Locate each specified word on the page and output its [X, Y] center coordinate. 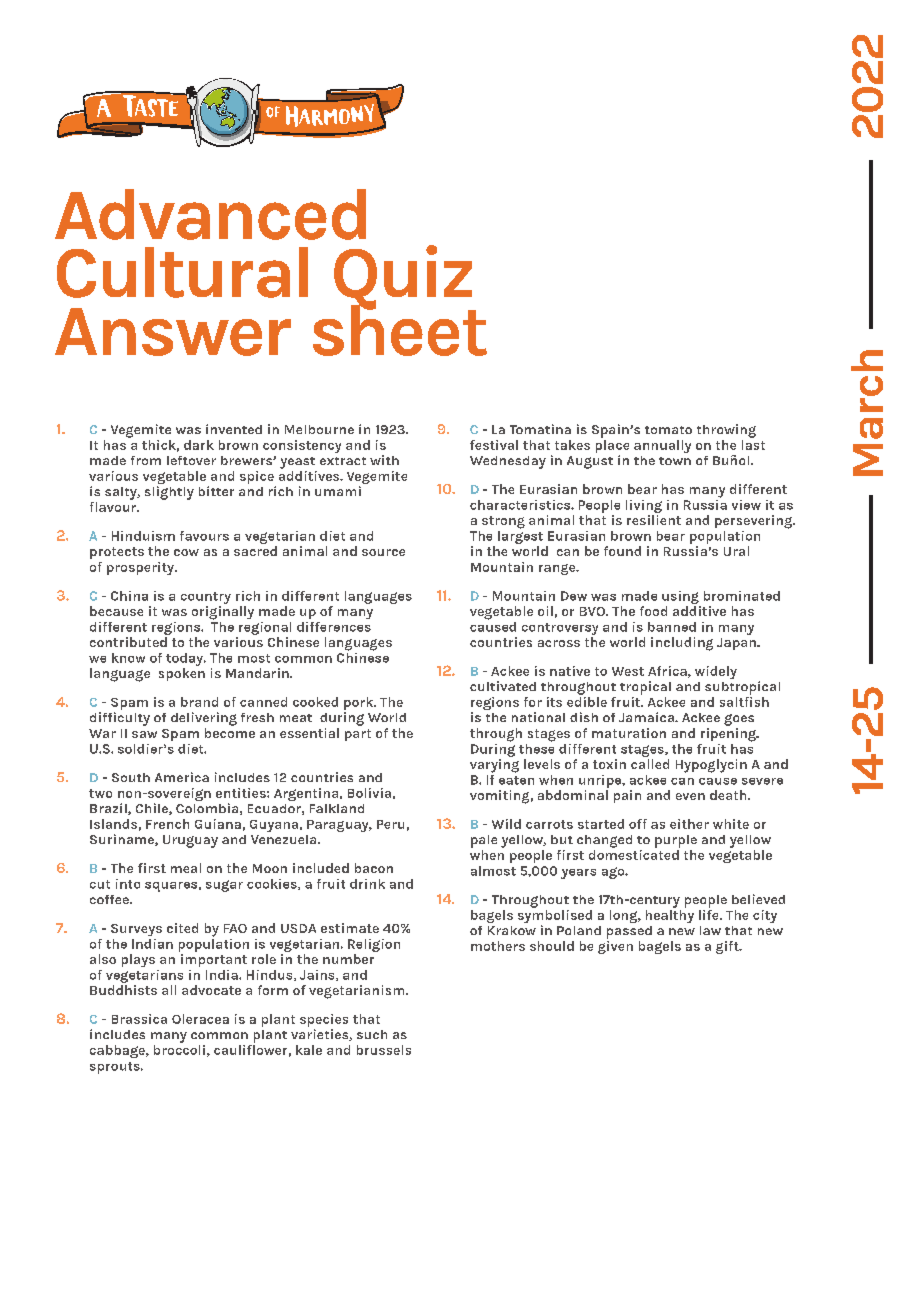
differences [334, 627]
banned [672, 627]
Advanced [210, 214]
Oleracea [200, 1019]
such [372, 1034]
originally [223, 613]
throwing [726, 431]
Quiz [404, 278]
